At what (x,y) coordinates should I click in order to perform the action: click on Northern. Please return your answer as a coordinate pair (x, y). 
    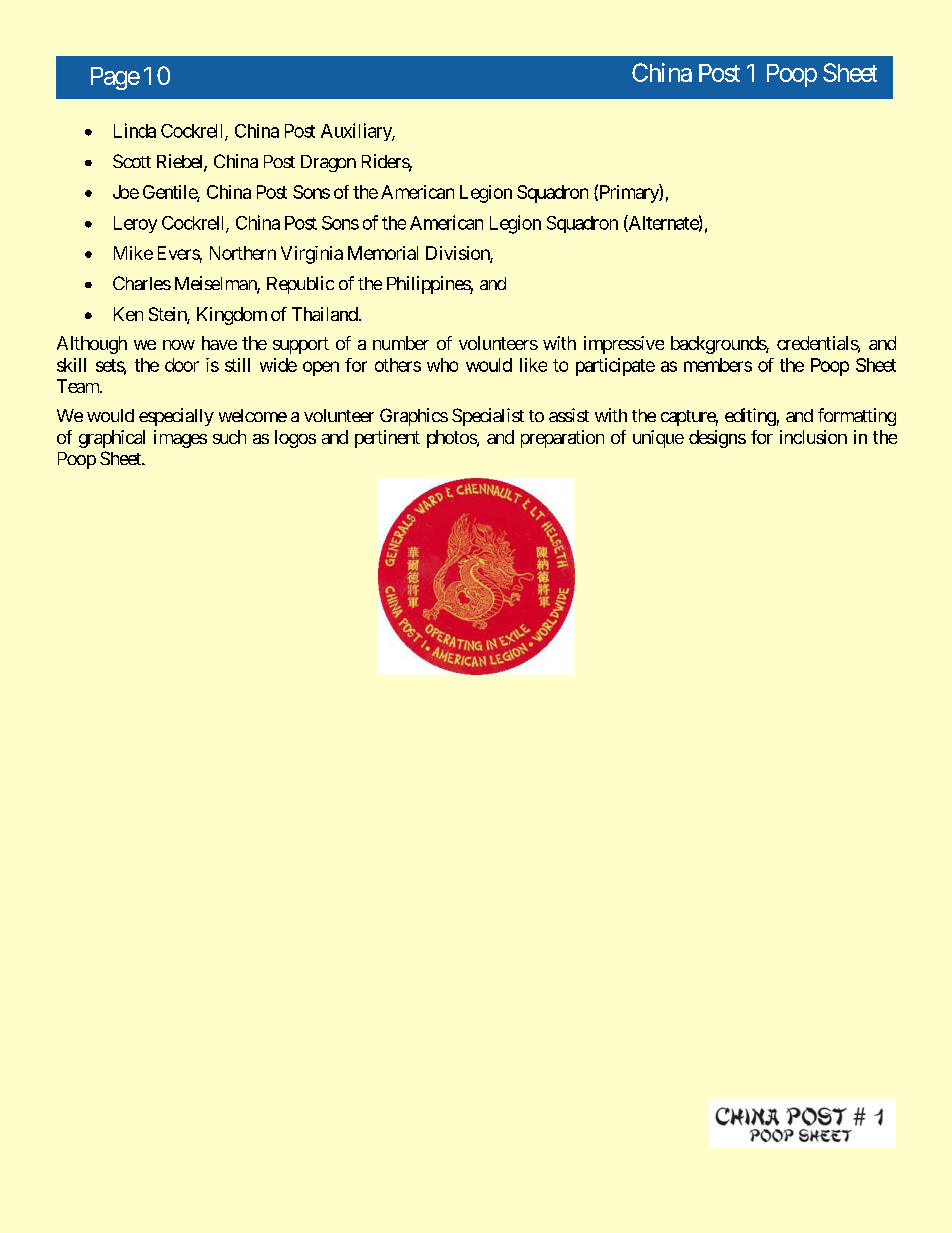
    Looking at the image, I should click on (243, 253).
